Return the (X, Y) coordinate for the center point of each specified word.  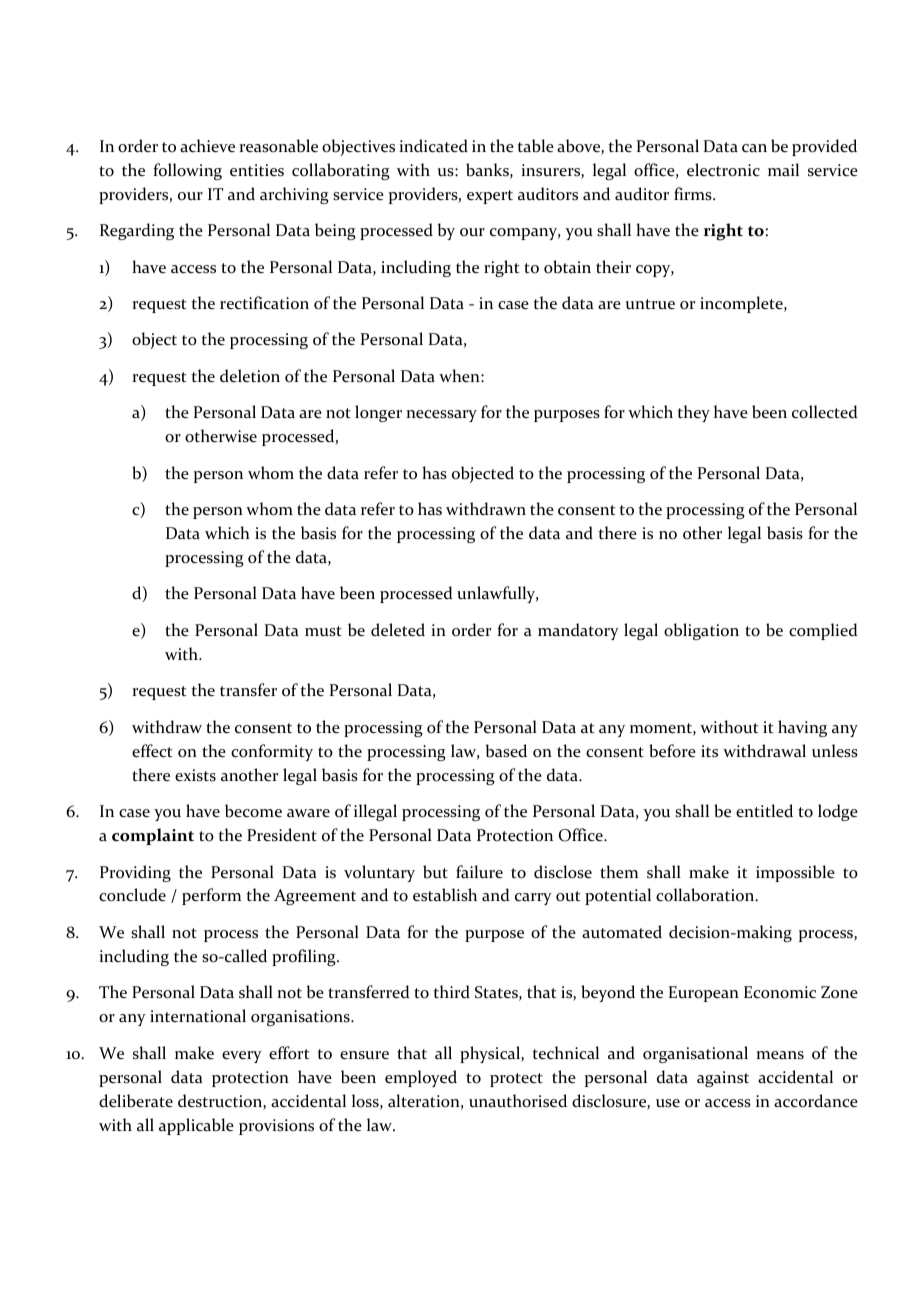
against (723, 1079)
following (187, 171)
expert (490, 197)
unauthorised (518, 1101)
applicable (196, 1126)
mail (783, 169)
